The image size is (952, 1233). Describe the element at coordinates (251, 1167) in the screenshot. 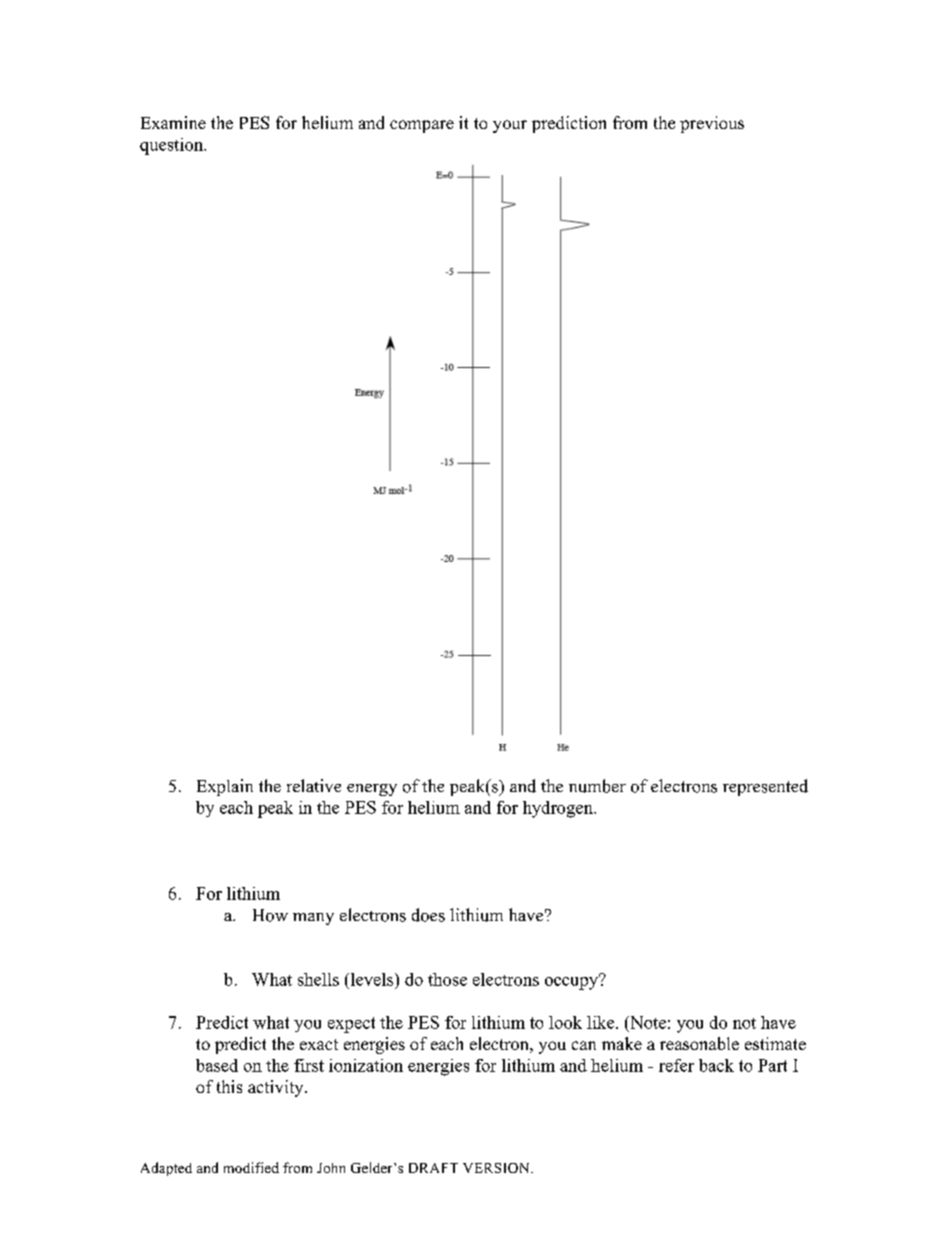

I see `modified` at that location.
